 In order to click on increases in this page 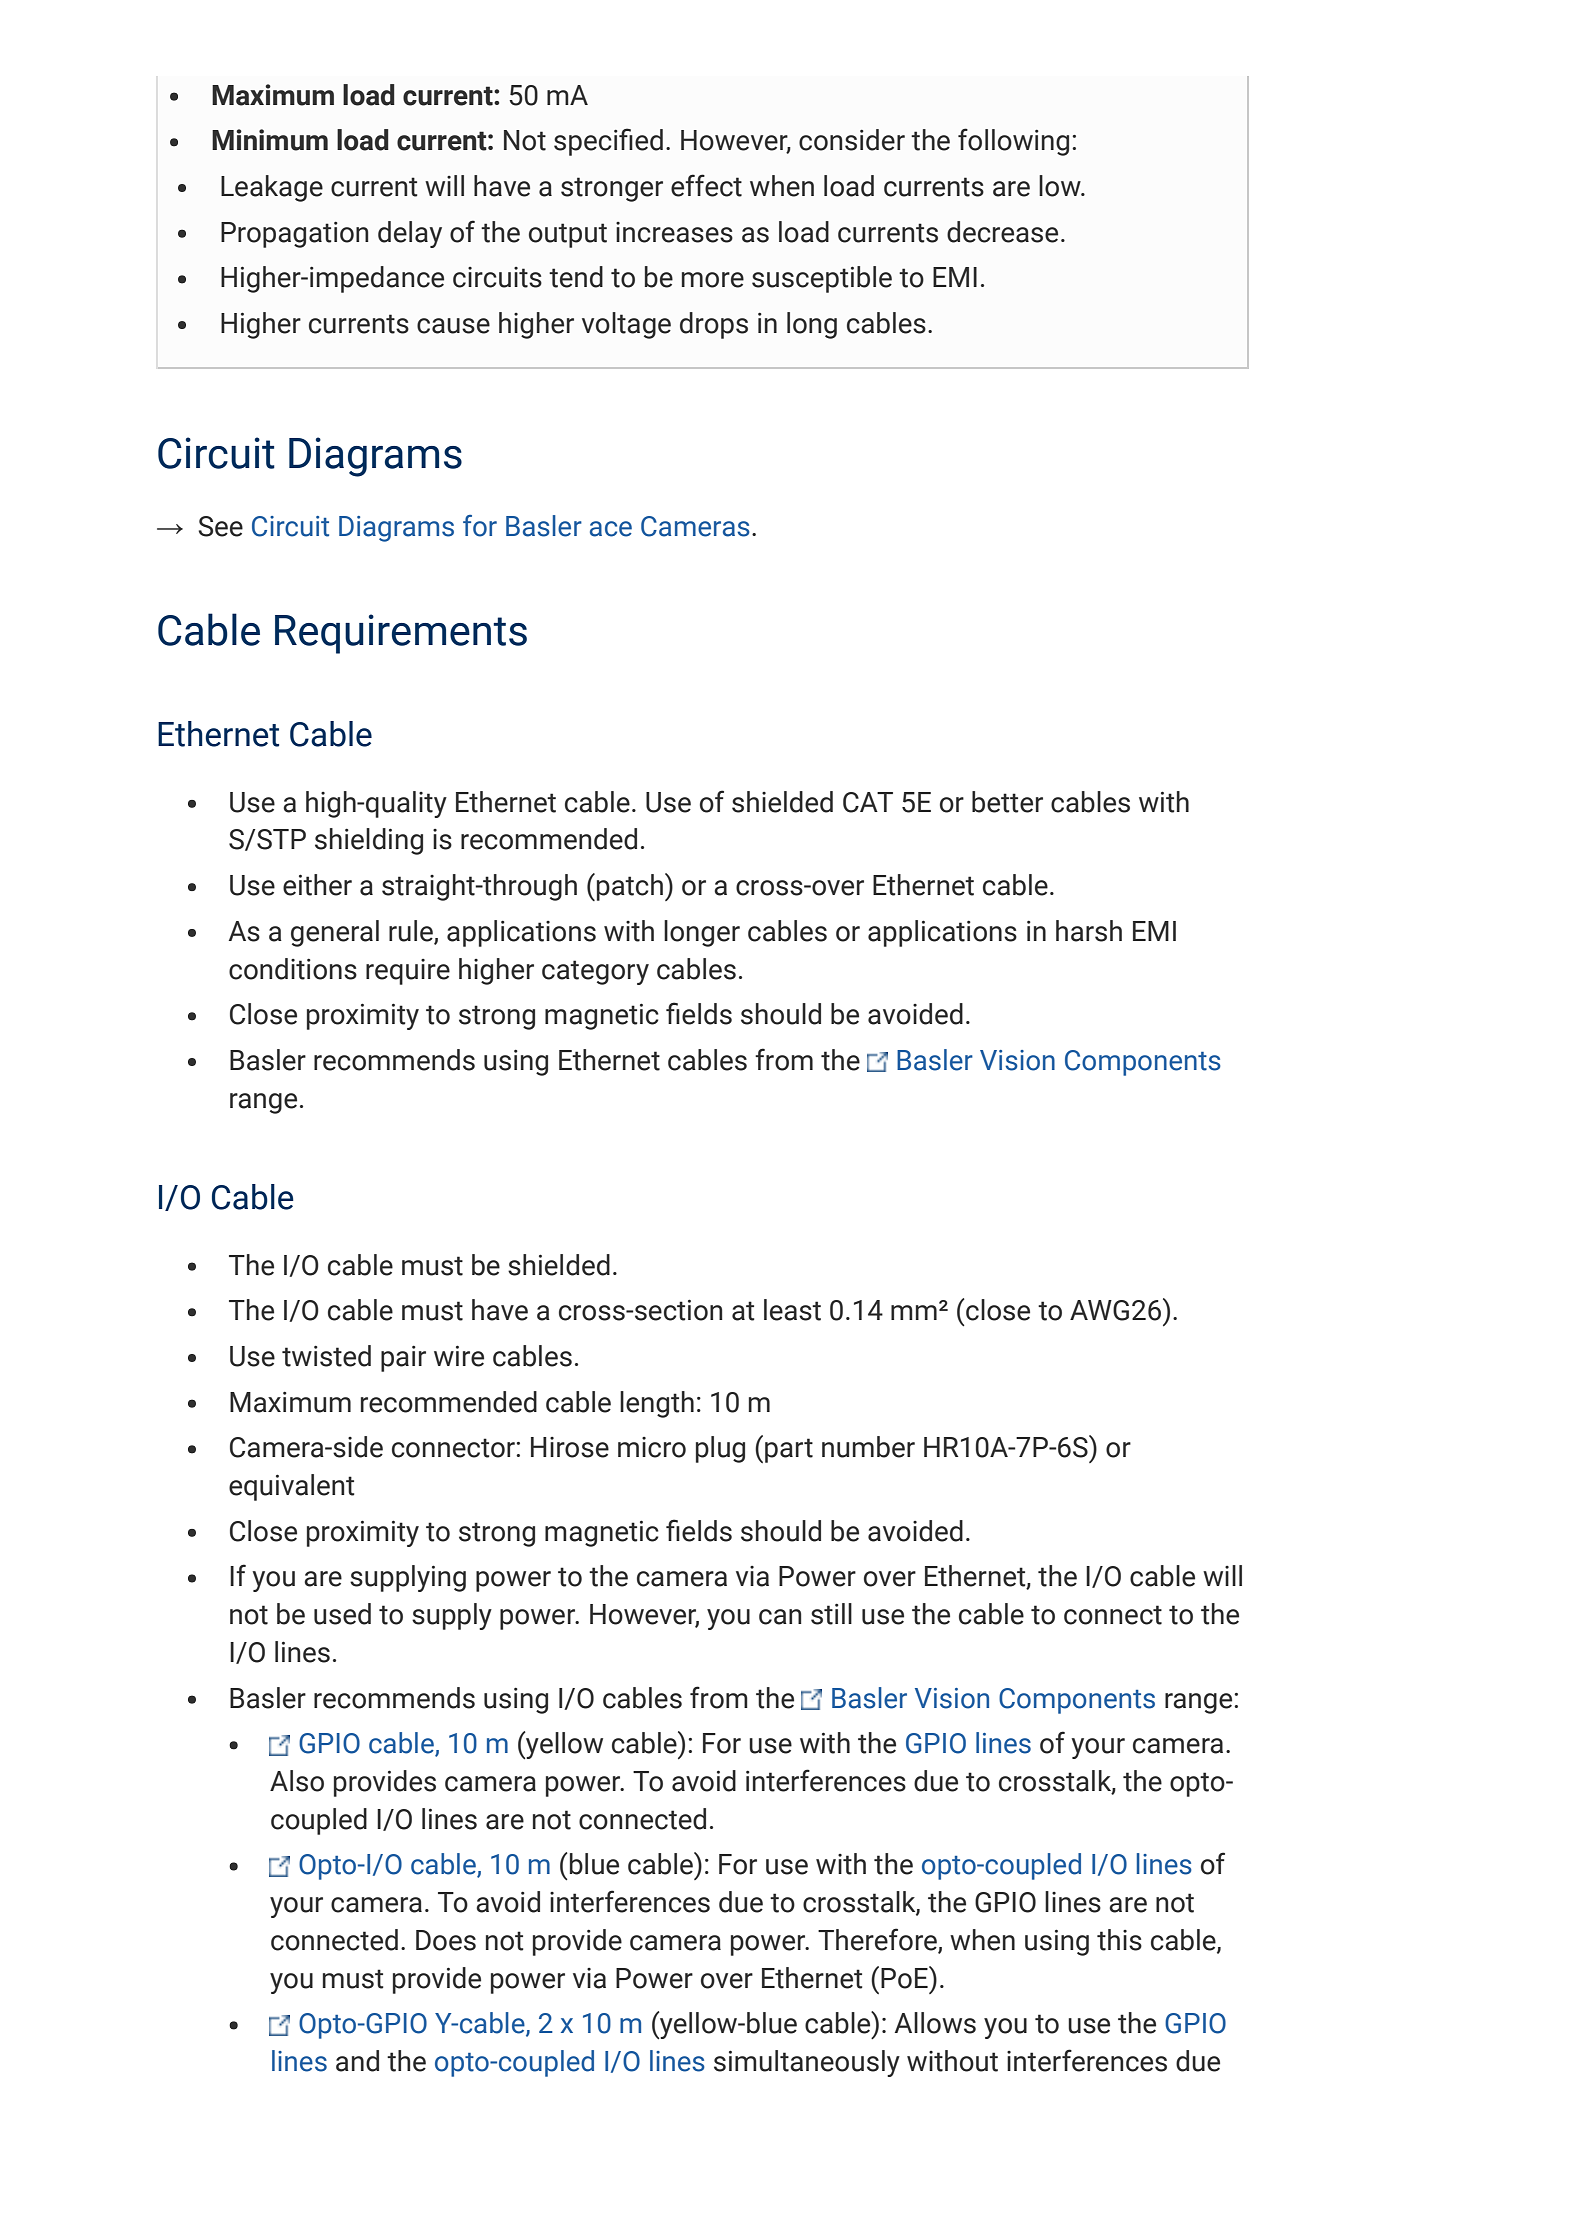, I will do `click(674, 232)`.
